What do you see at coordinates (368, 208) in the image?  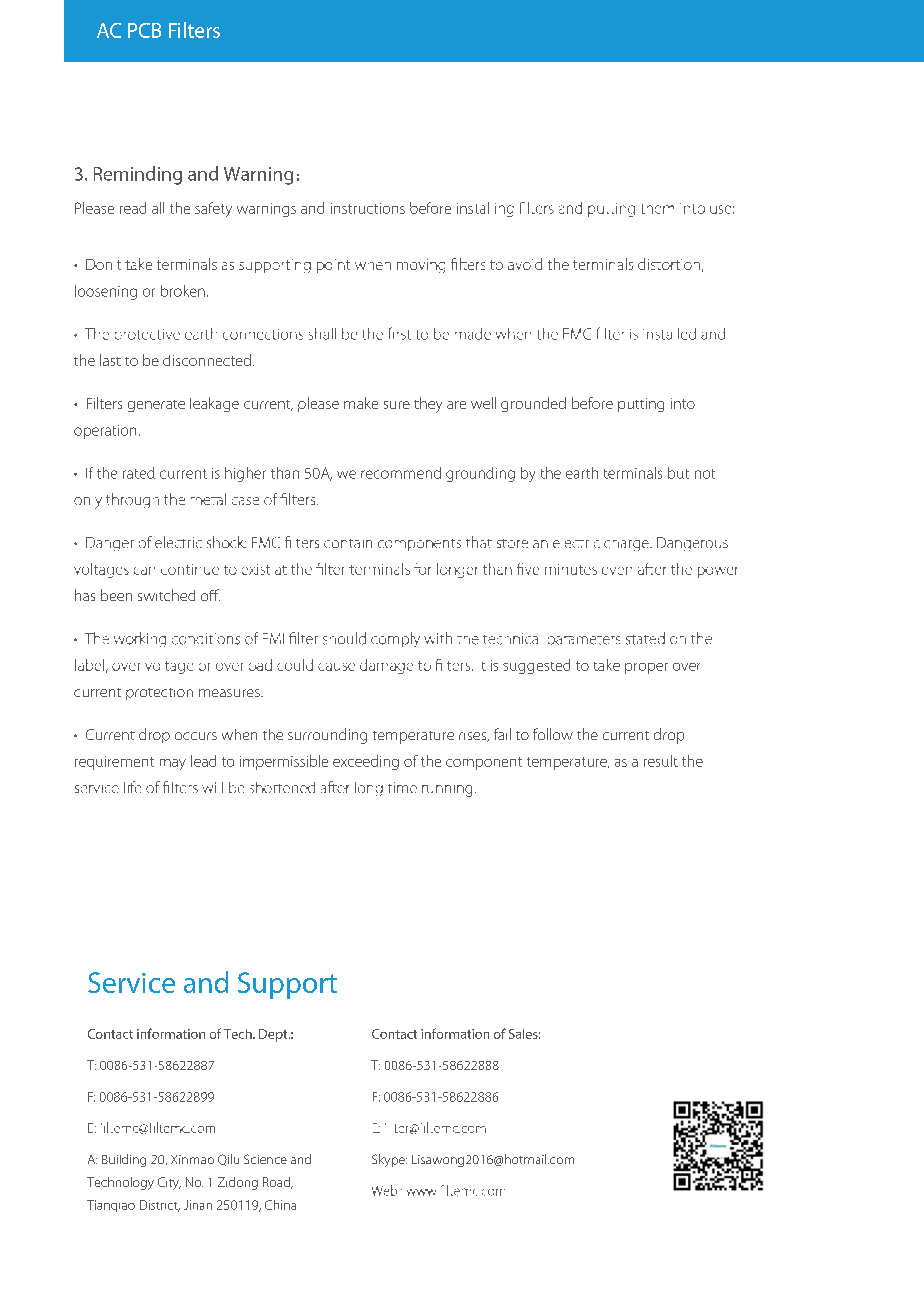 I see `instructions` at bounding box center [368, 208].
